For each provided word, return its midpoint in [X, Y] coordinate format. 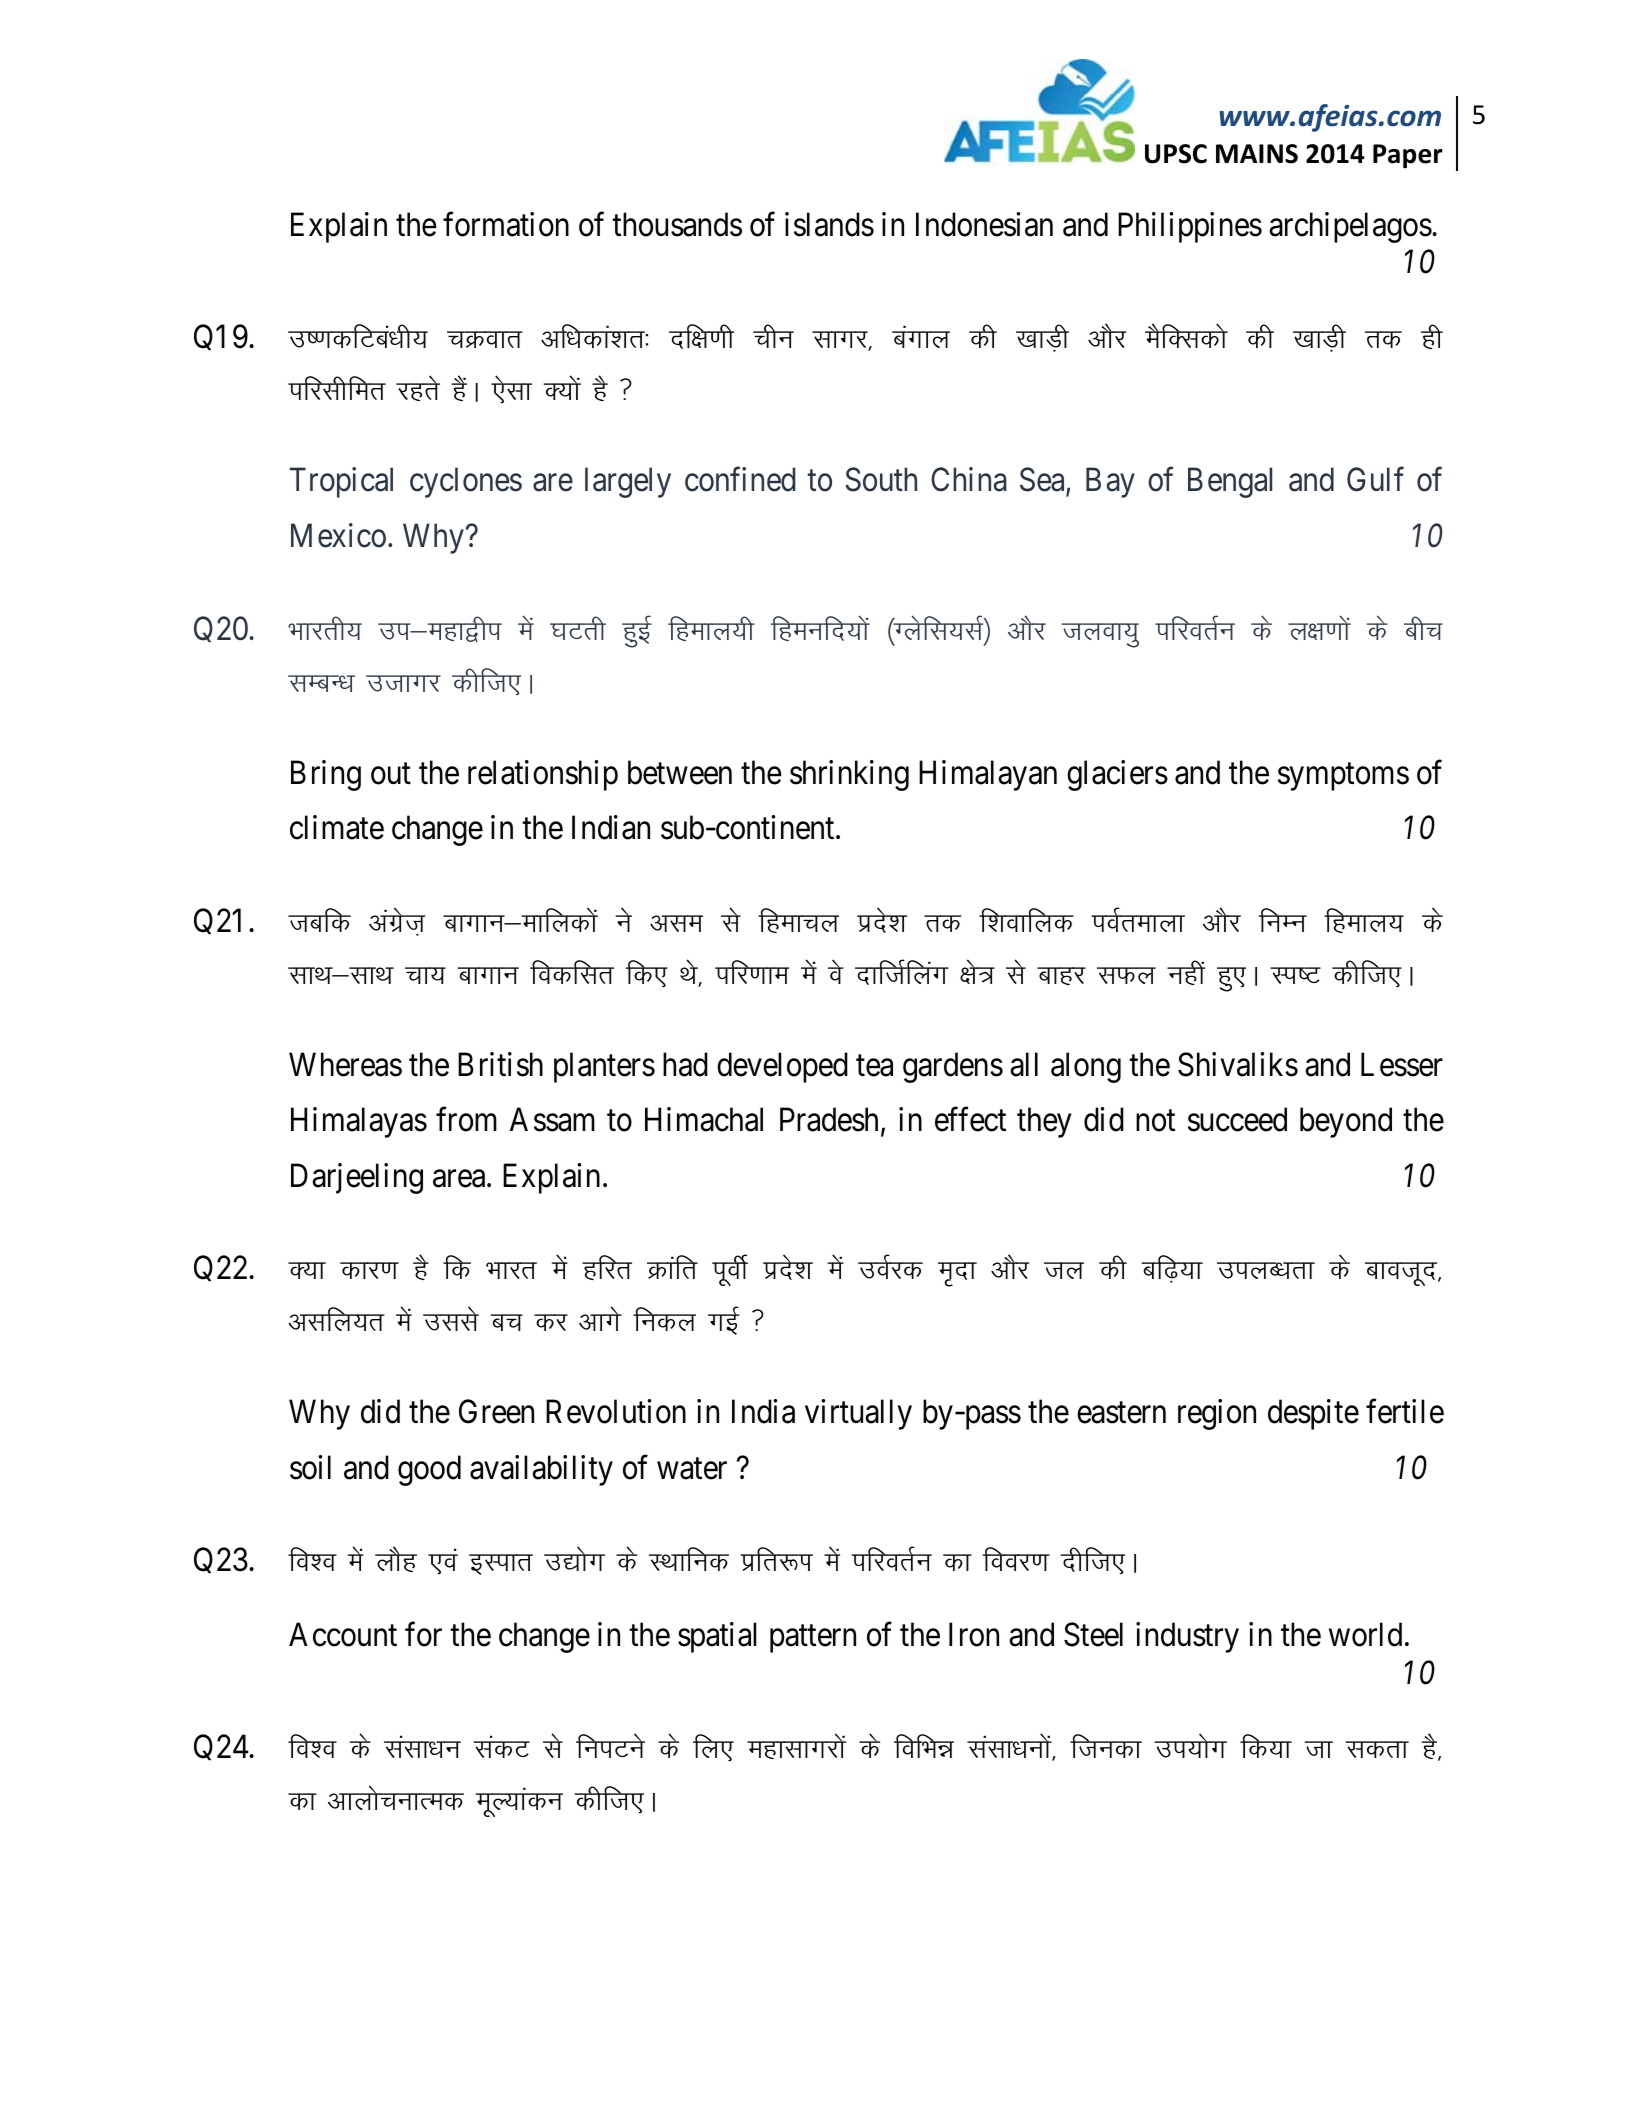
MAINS [1257, 154]
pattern [813, 1639]
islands [829, 224]
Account [343, 1635]
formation [506, 224]
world [1365, 1635]
